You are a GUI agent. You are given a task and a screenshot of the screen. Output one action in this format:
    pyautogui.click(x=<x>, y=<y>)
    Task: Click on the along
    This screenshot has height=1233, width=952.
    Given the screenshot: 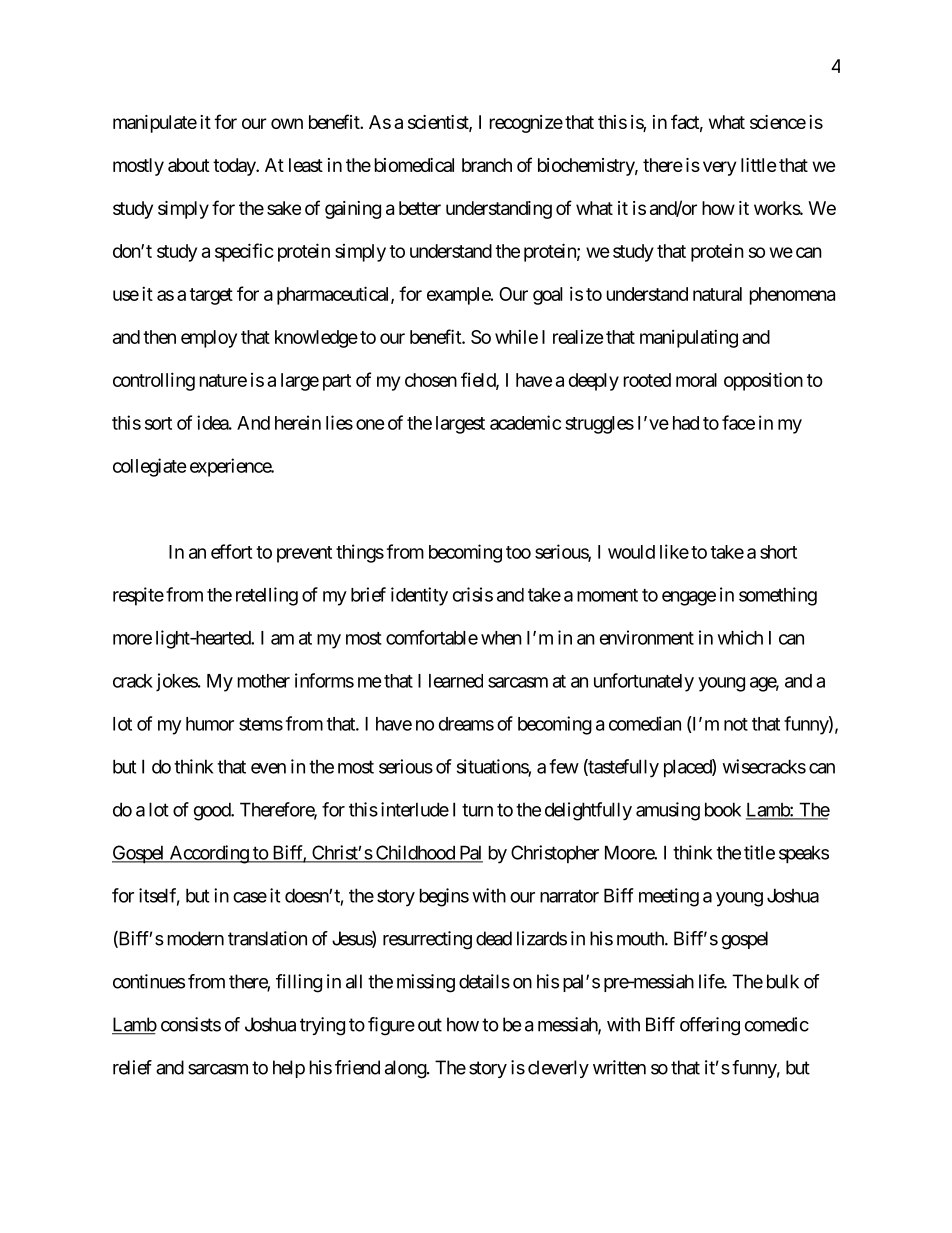 What is the action you would take?
    pyautogui.click(x=406, y=1069)
